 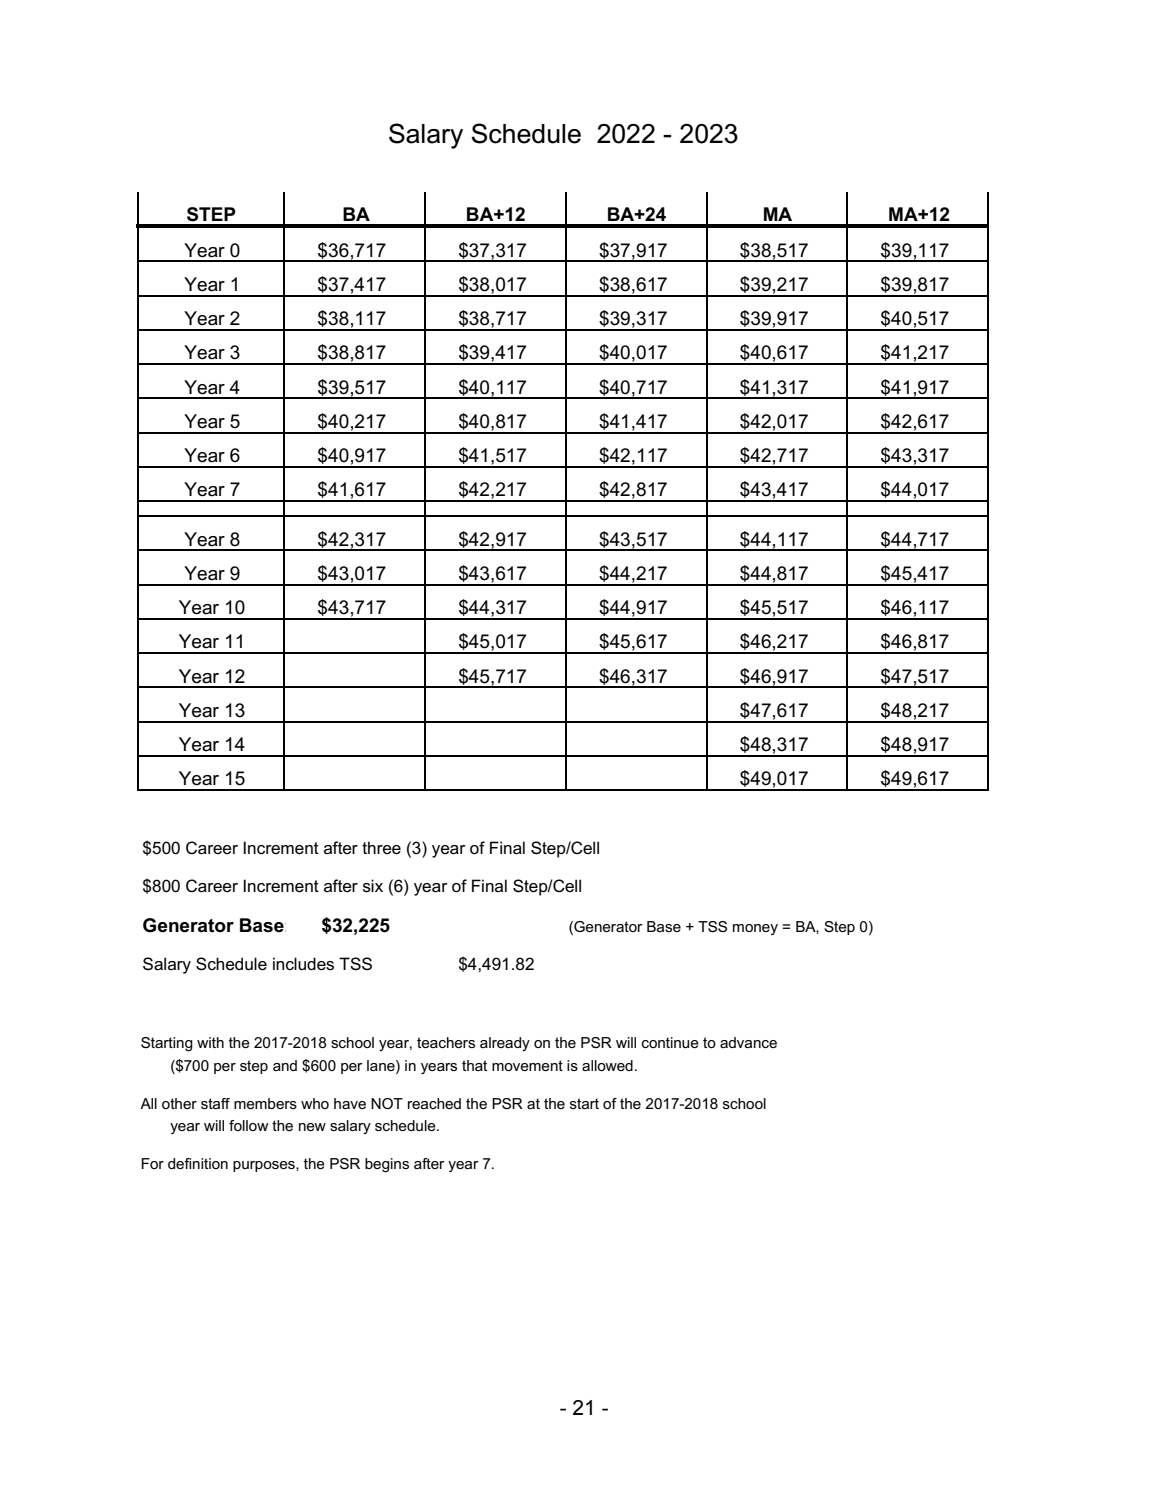 What do you see at coordinates (434, 1103) in the screenshot?
I see `reached` at bounding box center [434, 1103].
